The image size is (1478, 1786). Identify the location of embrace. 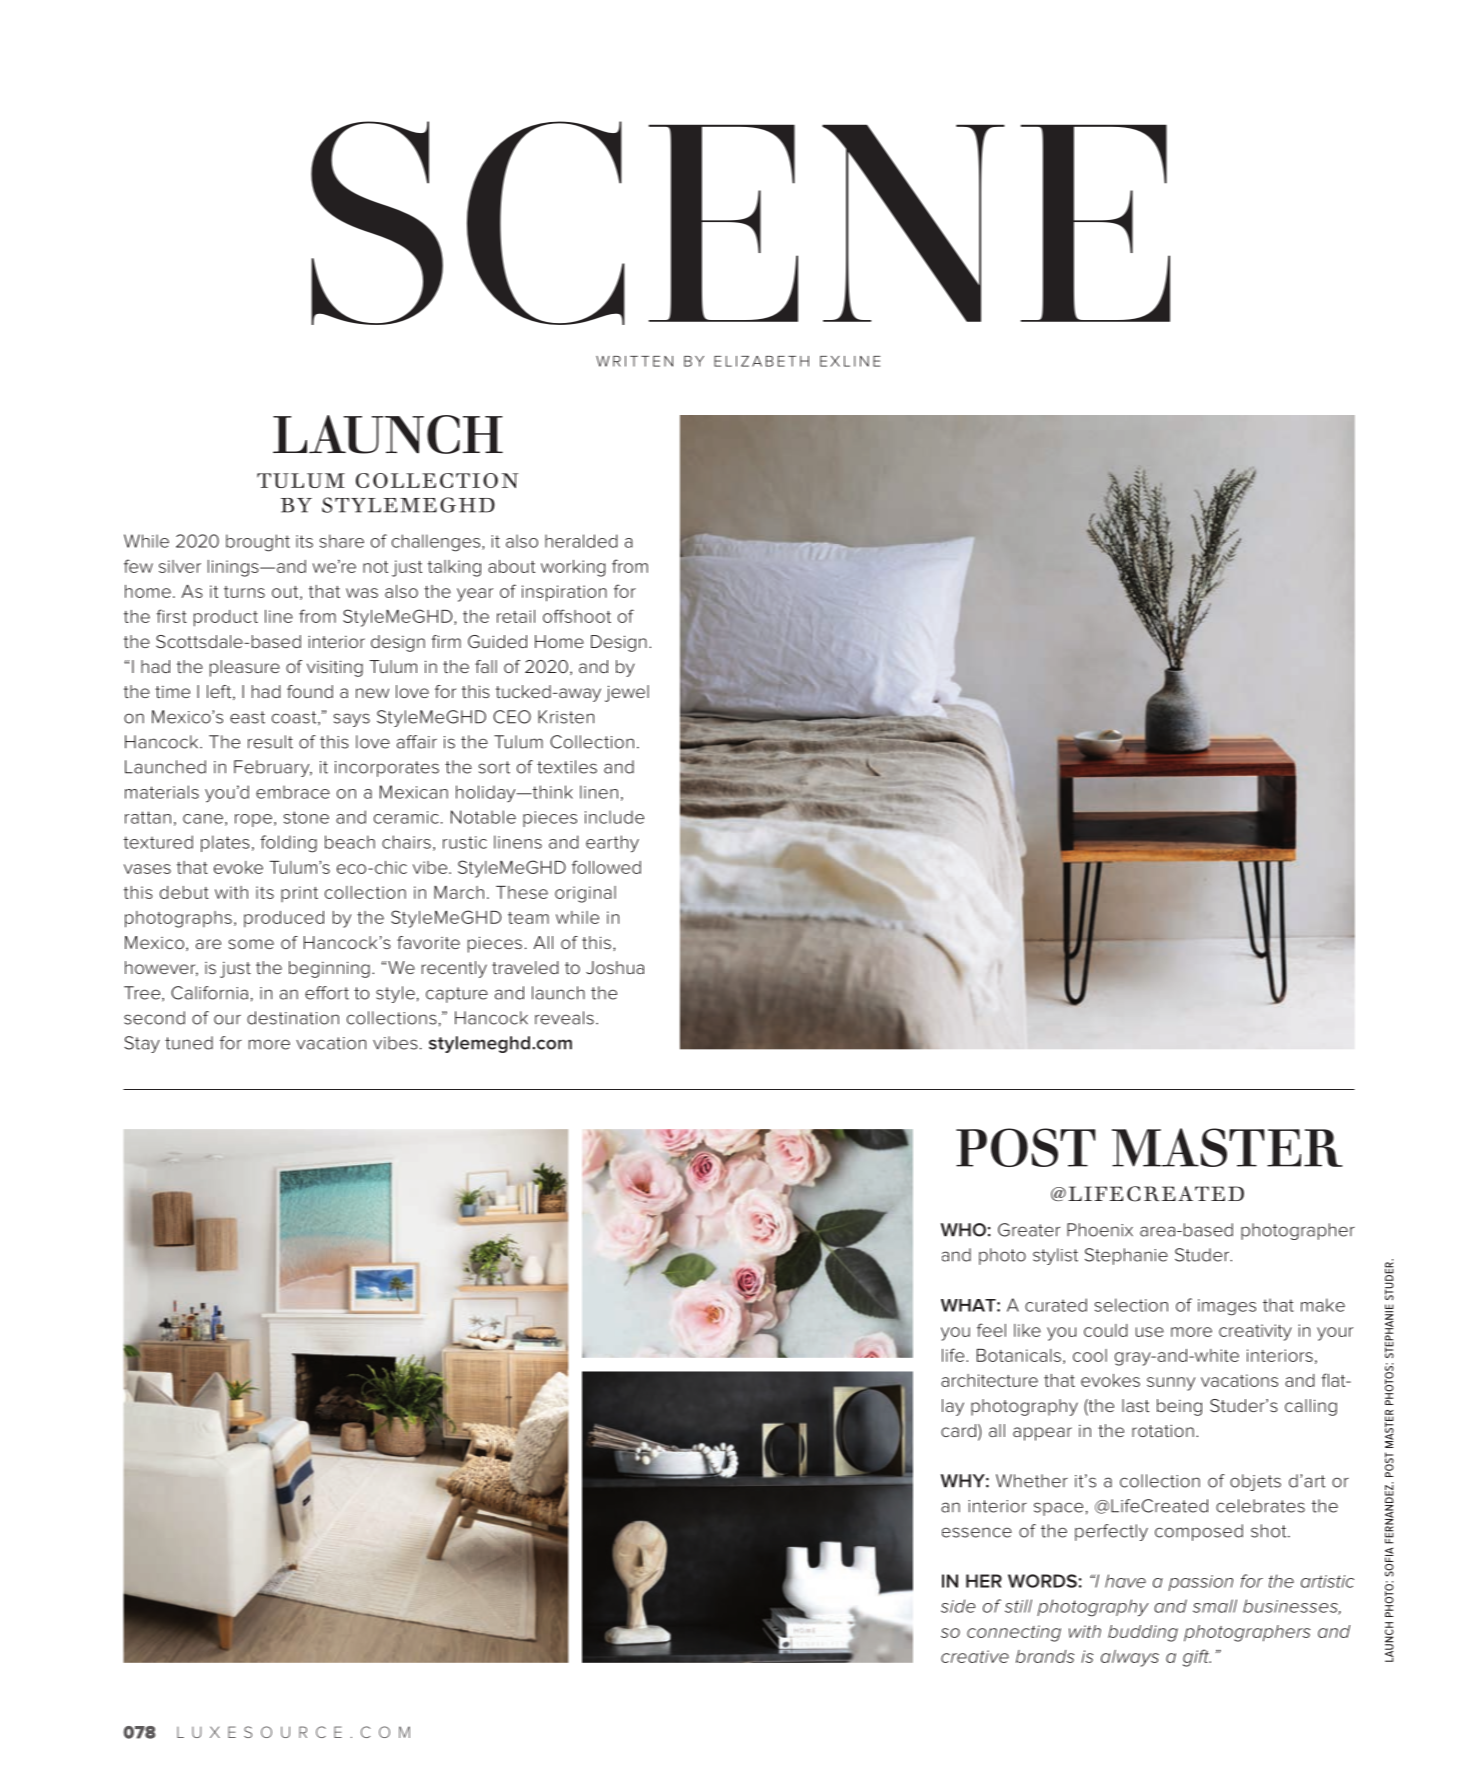
(293, 792).
